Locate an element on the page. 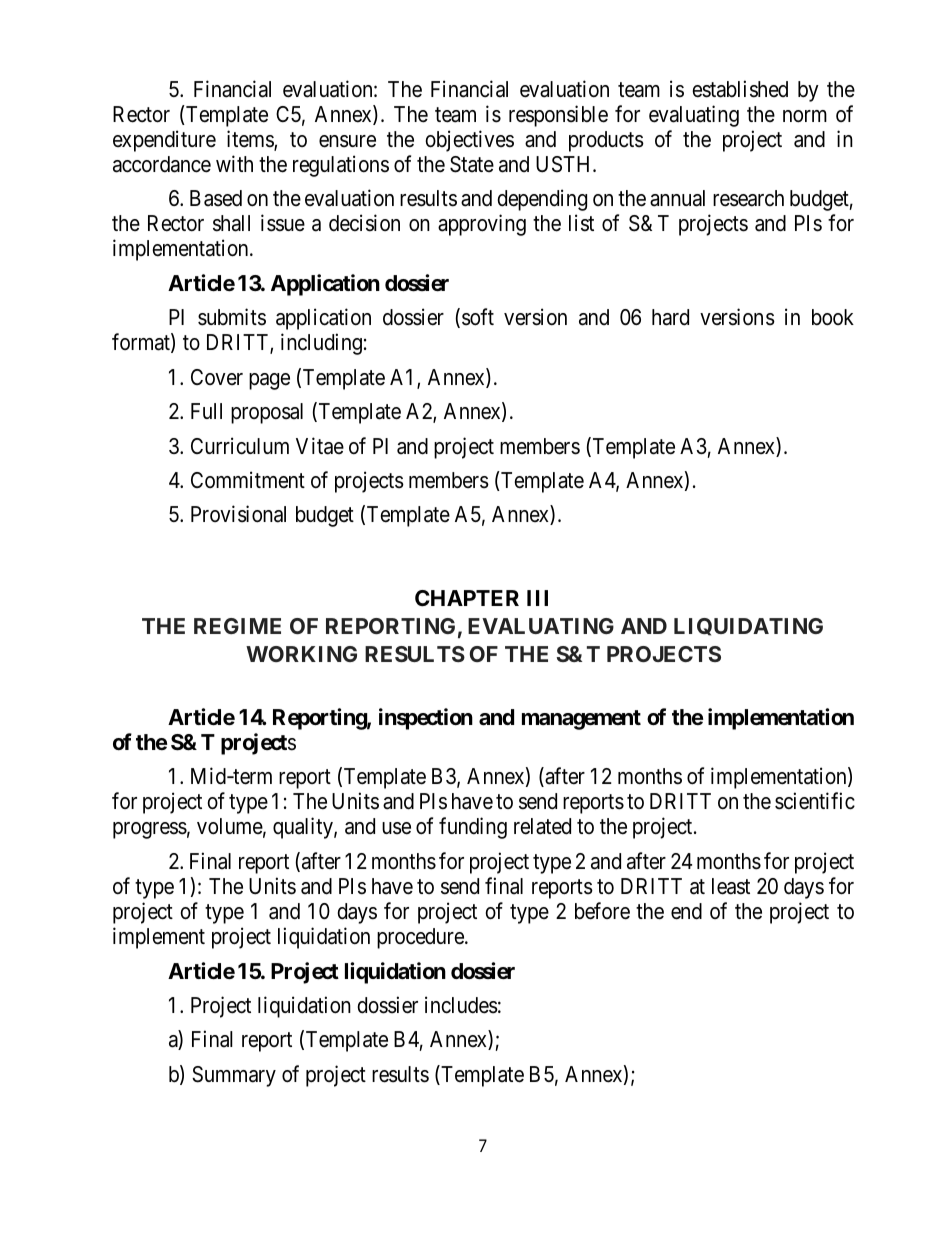 This page has height=1233, width=952. objectives is located at coordinates (469, 141).
